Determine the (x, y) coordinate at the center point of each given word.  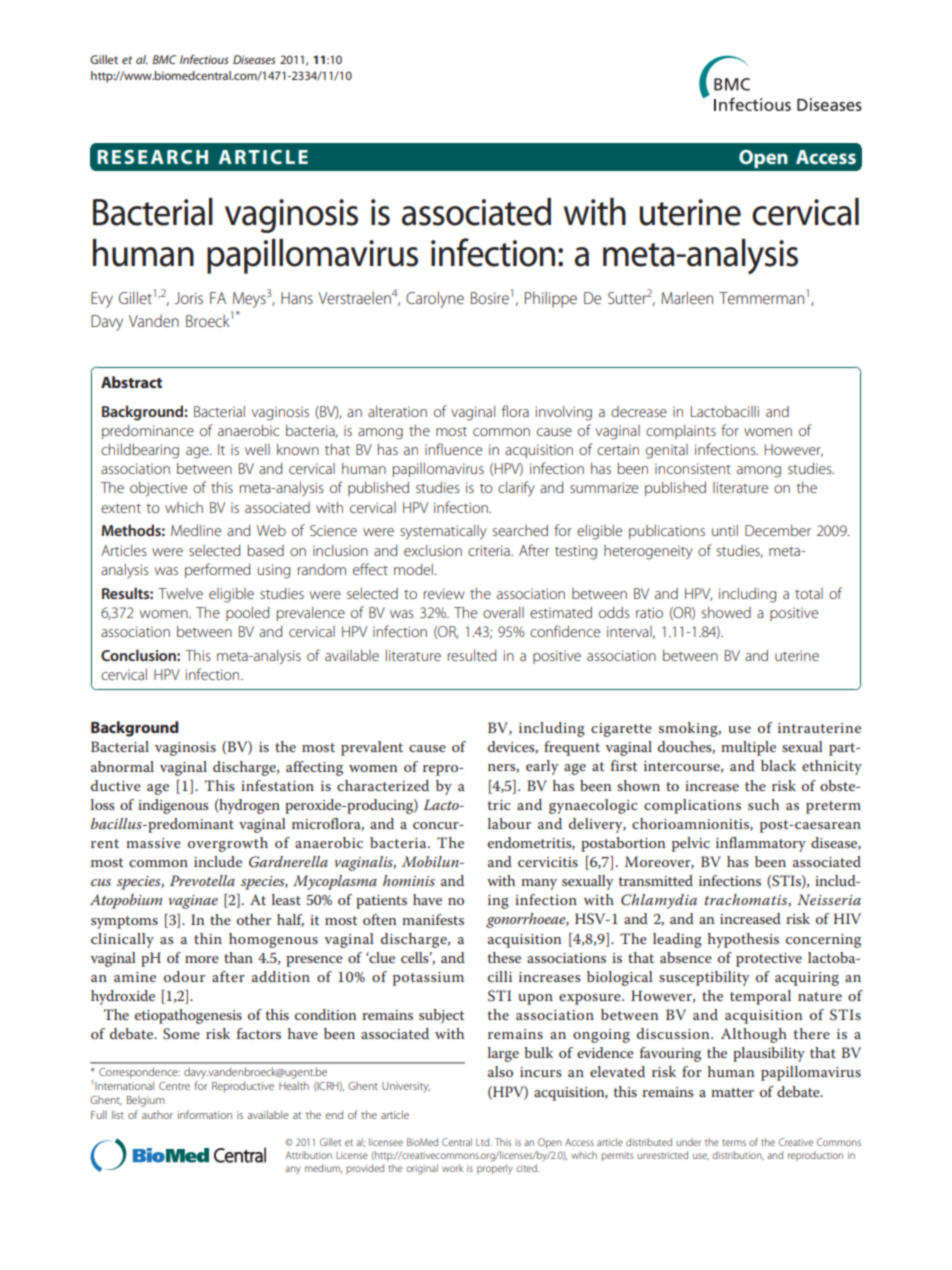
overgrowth (228, 844)
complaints (681, 432)
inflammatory (761, 844)
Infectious (204, 59)
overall (503, 612)
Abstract (131, 382)
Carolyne (435, 299)
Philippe (551, 299)
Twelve (180, 593)
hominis (409, 880)
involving (564, 413)
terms (734, 1143)
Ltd (484, 1142)
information (205, 1114)
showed (726, 612)
